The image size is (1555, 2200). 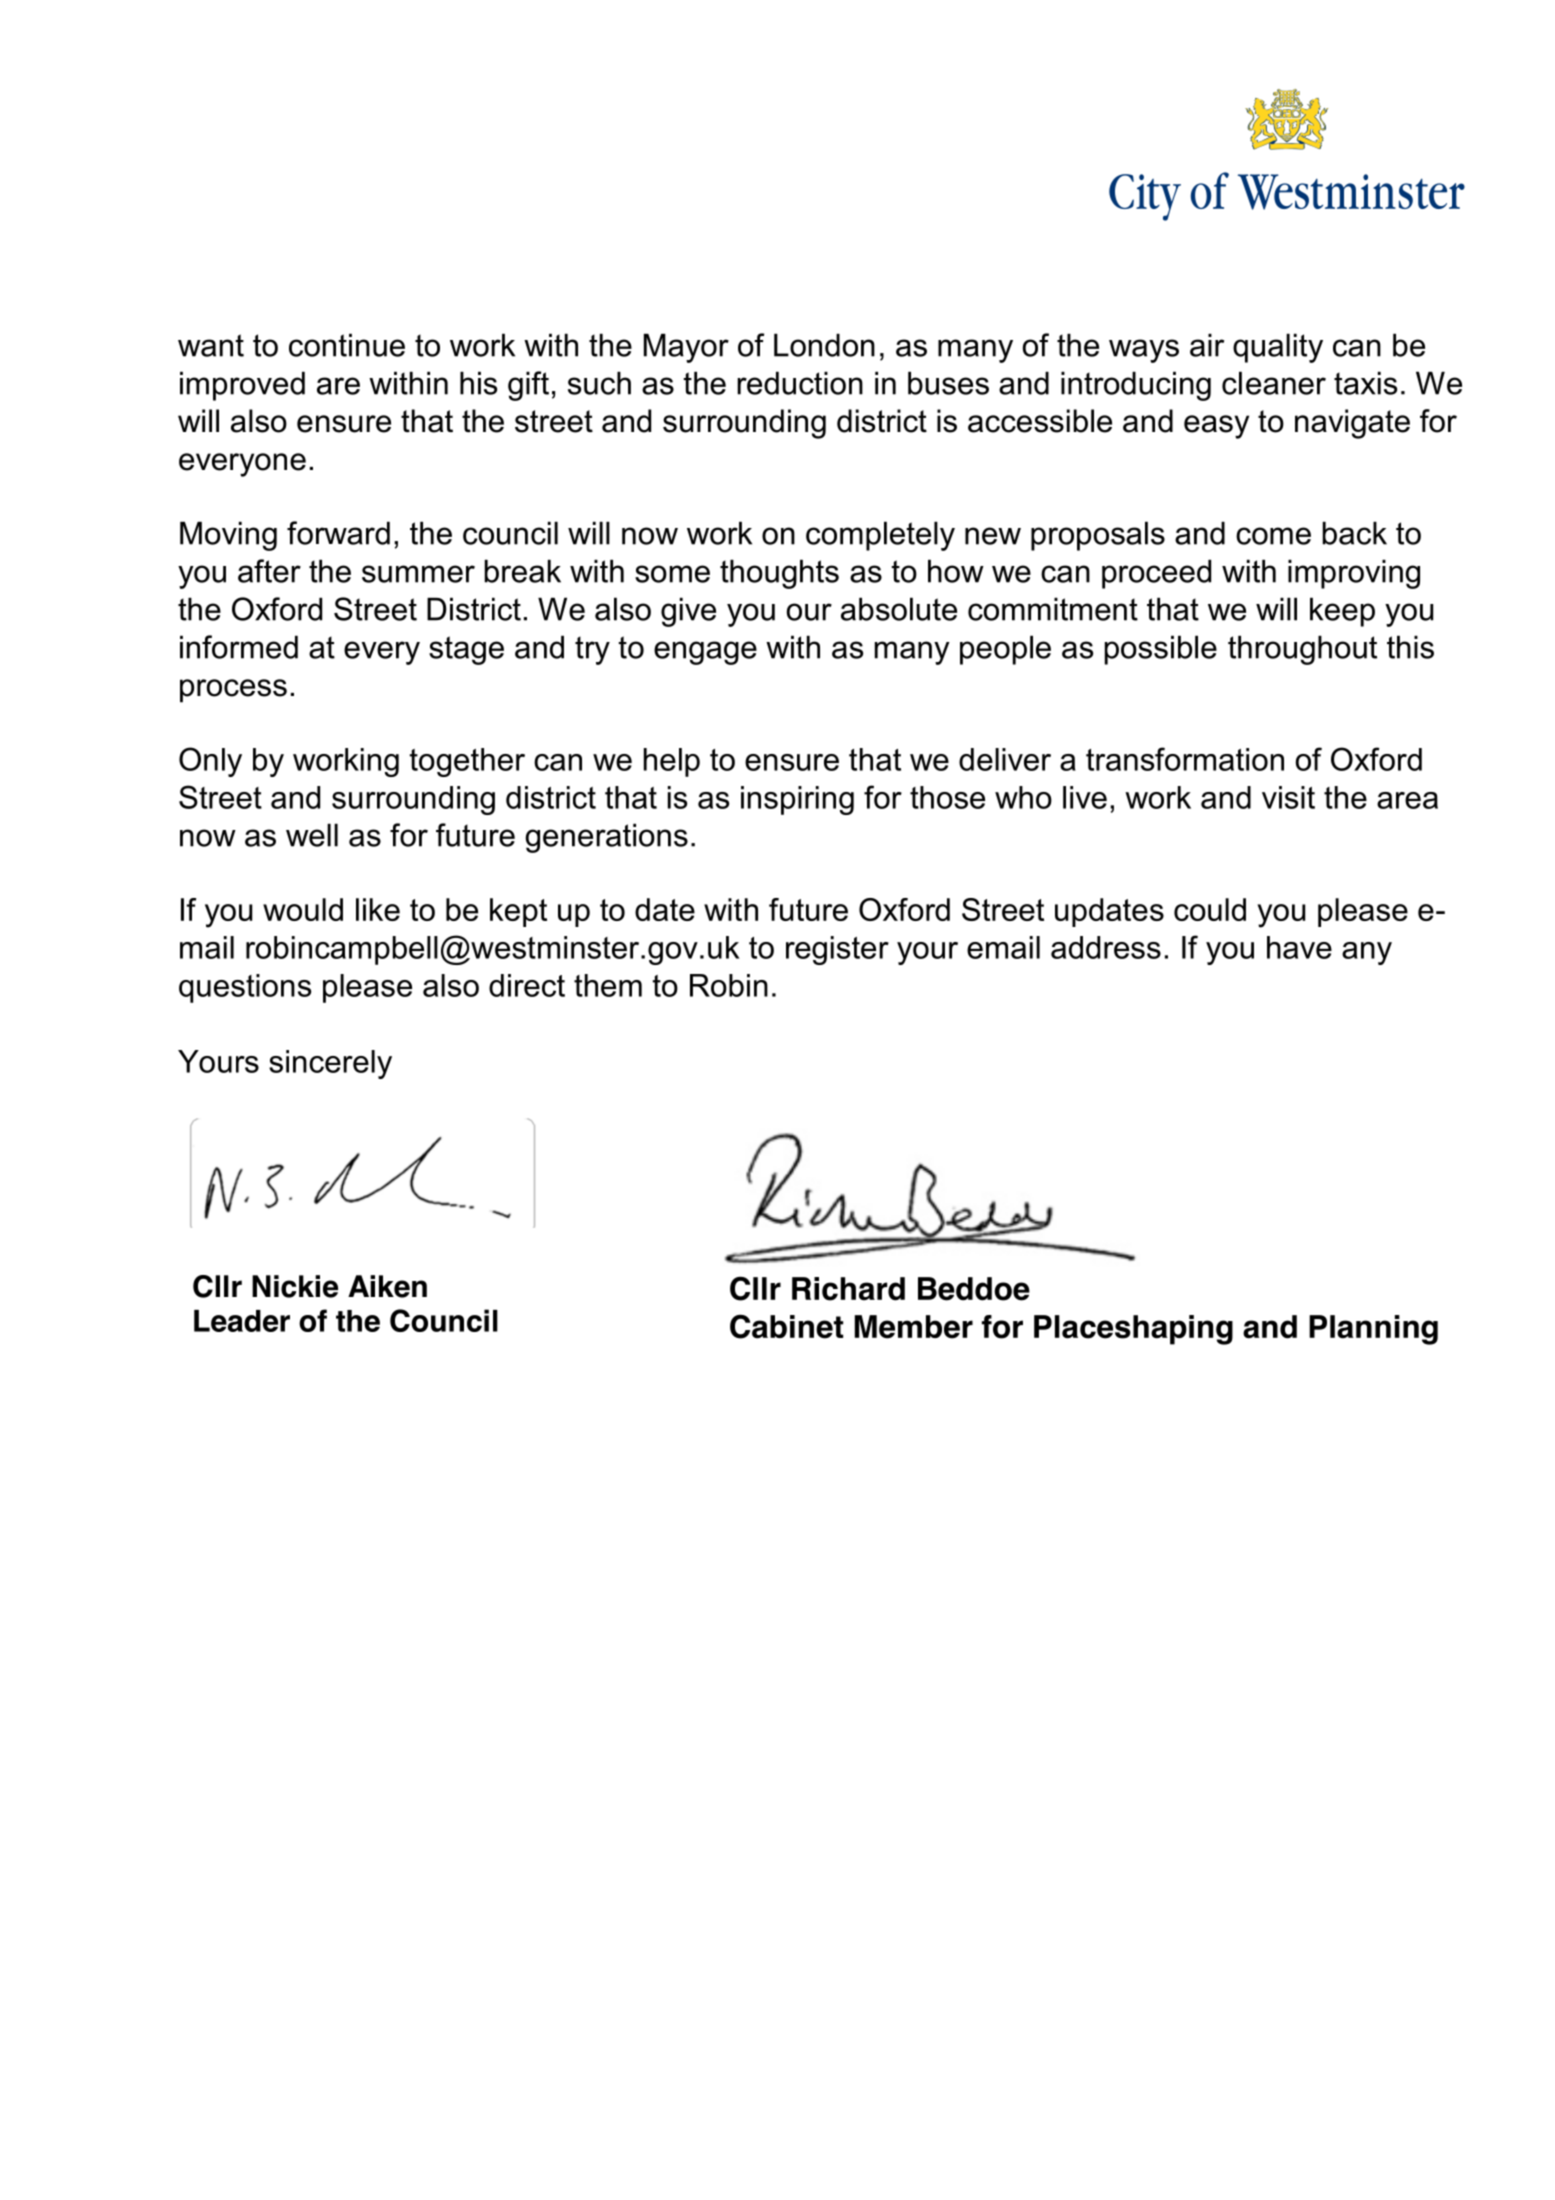 I want to click on Richard, so click(x=848, y=1289).
